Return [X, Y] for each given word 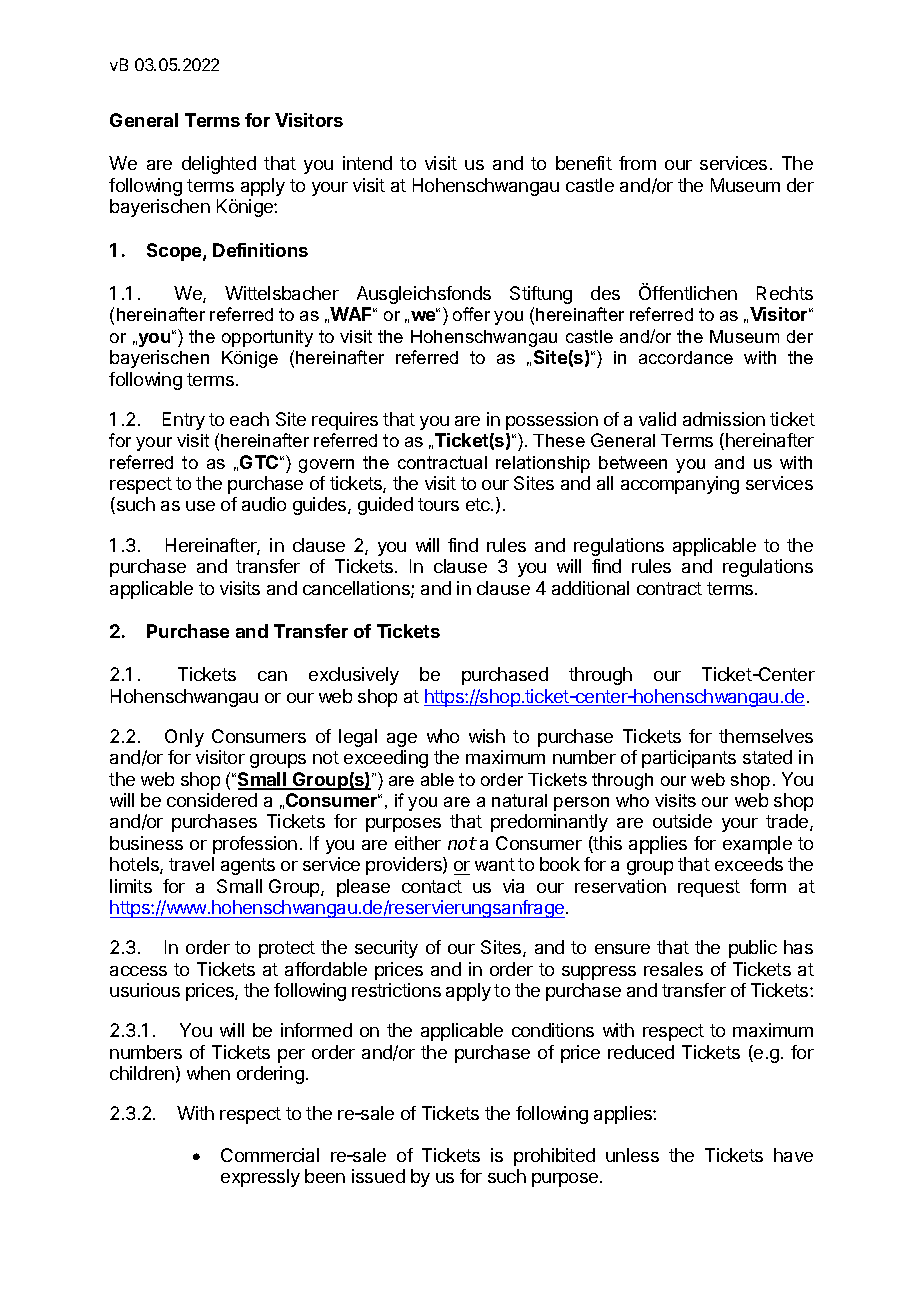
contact [432, 886]
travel [191, 864]
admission [724, 419]
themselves [766, 736]
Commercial [270, 1155]
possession [552, 421]
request [709, 888]
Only [184, 738]
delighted [219, 165]
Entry [184, 421]
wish [487, 736]
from [637, 163]
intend [367, 163]
